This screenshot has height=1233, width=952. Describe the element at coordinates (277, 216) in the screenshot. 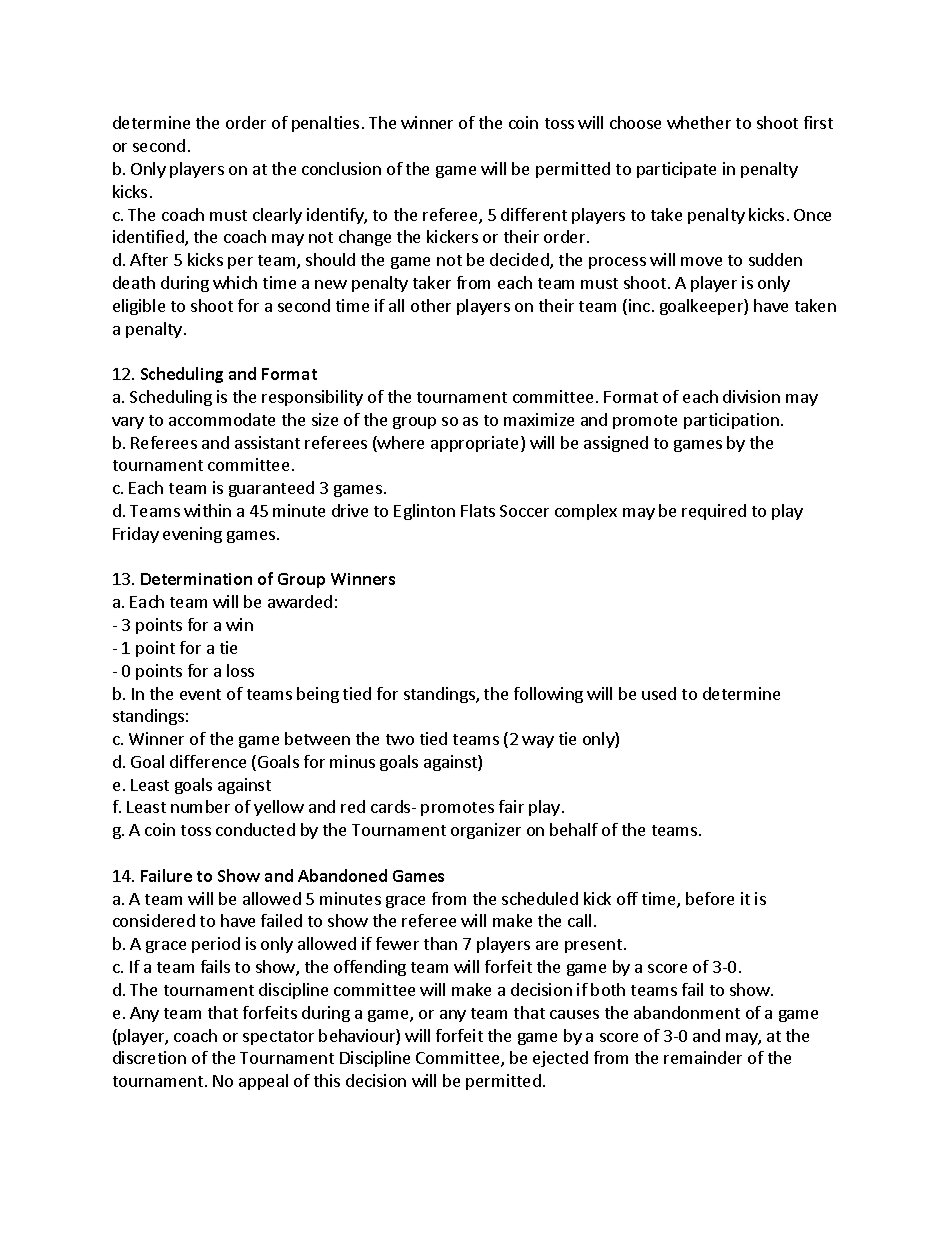

I see `clearly` at that location.
